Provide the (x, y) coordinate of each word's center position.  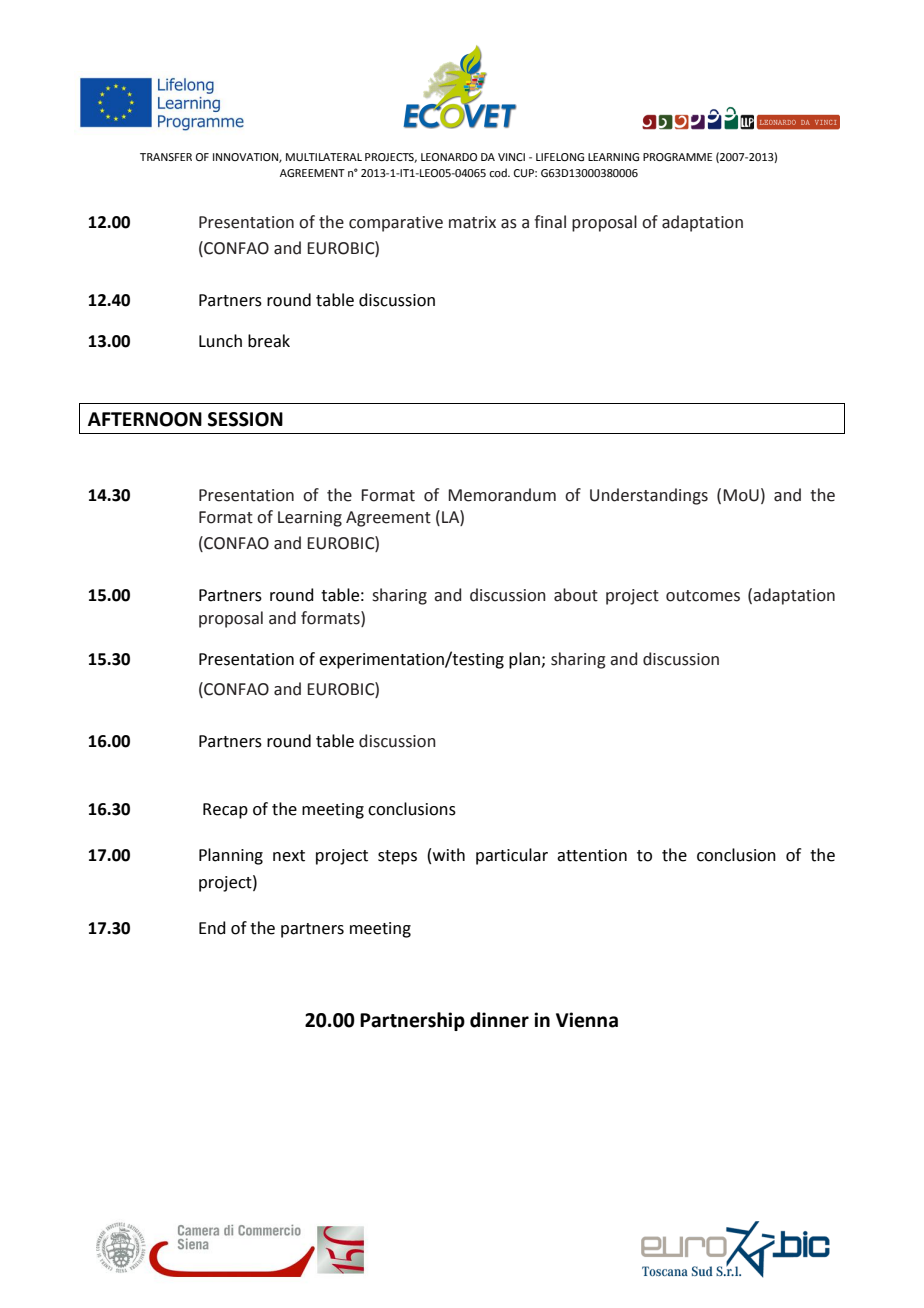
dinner (499, 1020)
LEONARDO (449, 157)
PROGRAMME (677, 157)
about (576, 595)
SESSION (245, 419)
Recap (225, 811)
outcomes (703, 596)
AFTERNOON (145, 419)
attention (592, 855)
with (449, 855)
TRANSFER (166, 157)
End (212, 928)
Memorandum (502, 495)
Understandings (649, 496)
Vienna (587, 1020)
